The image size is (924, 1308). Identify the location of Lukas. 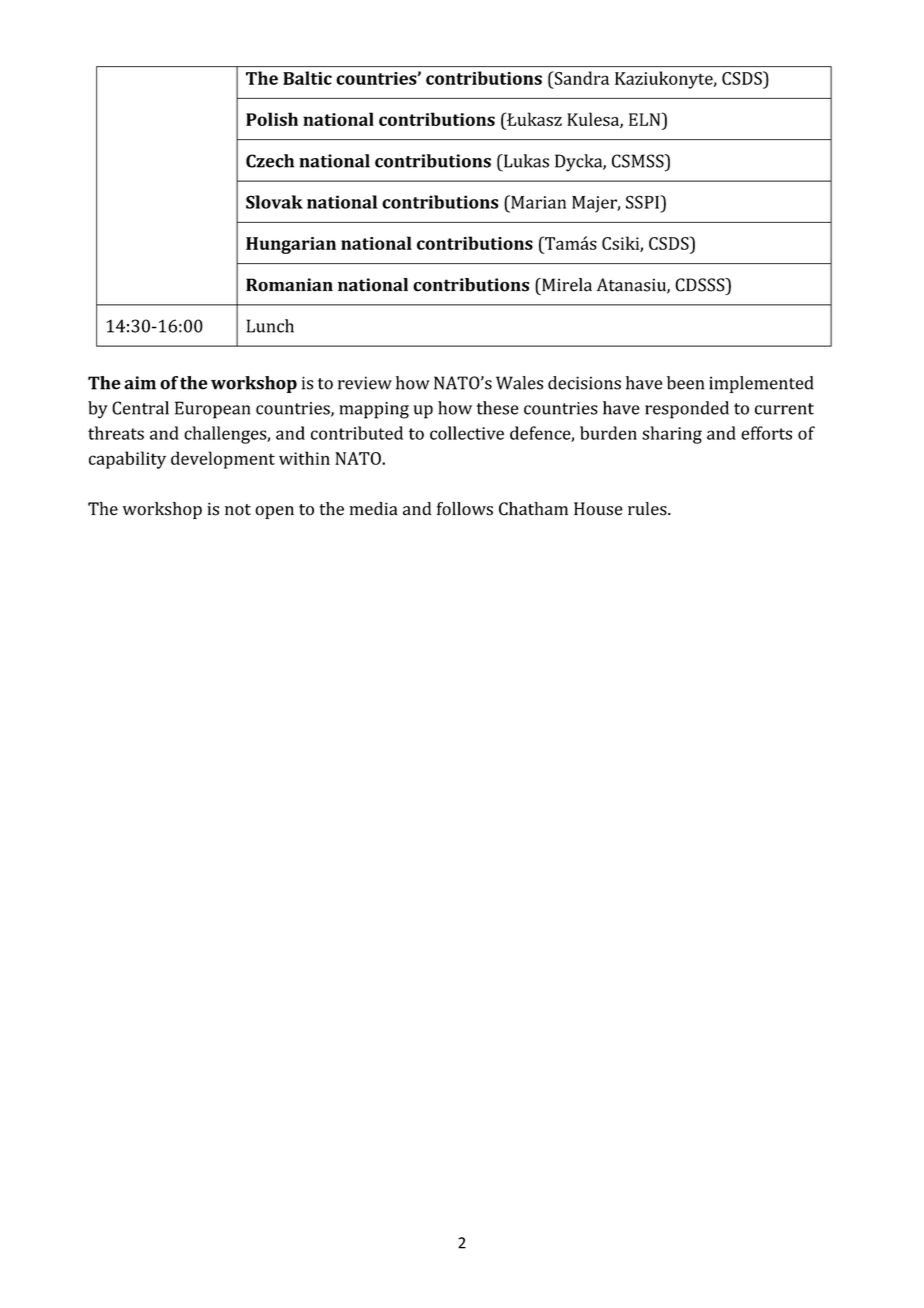
(525, 161).
